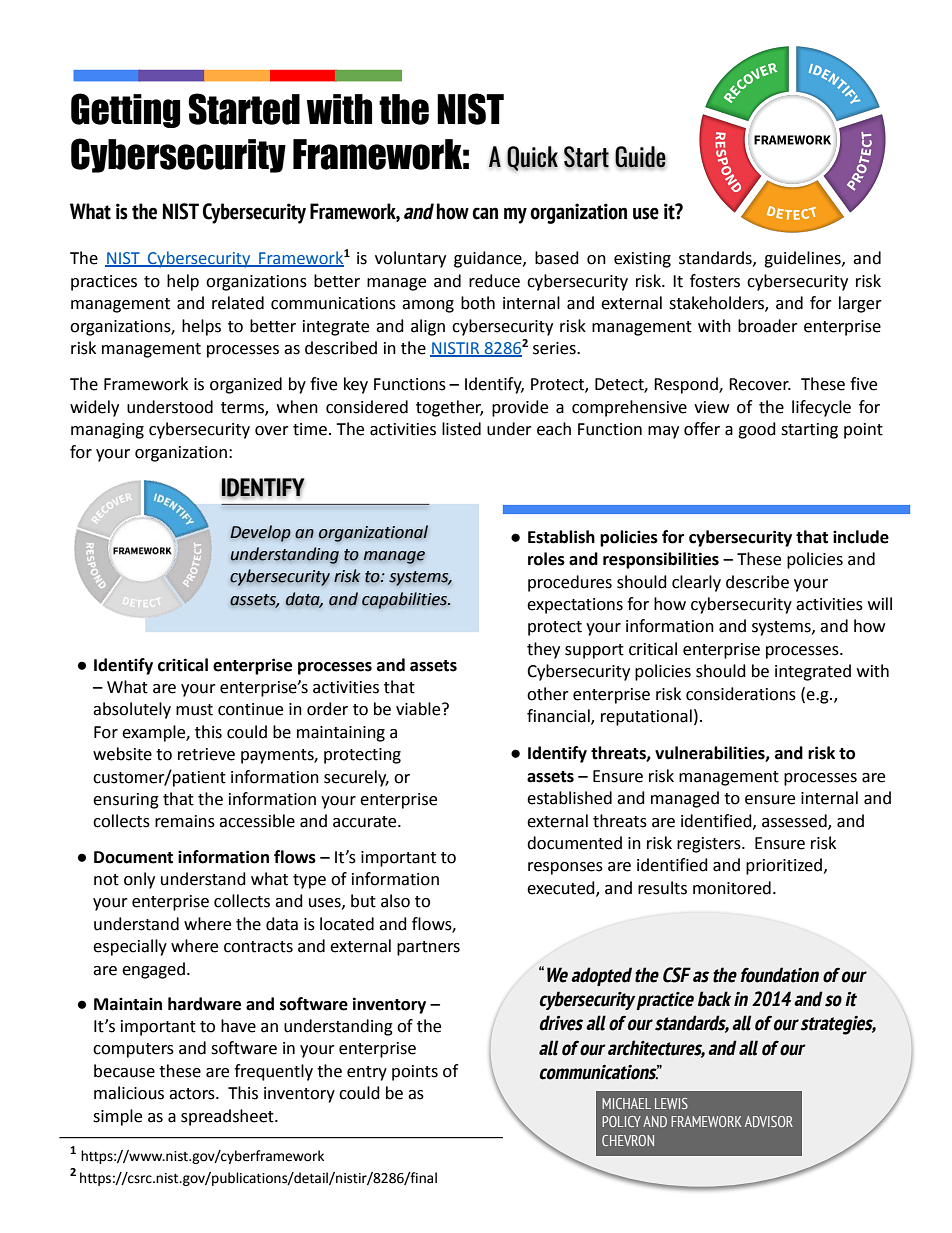 Image resolution: width=952 pixels, height=1233 pixels. Describe the element at coordinates (194, 710) in the image. I see `must` at that location.
